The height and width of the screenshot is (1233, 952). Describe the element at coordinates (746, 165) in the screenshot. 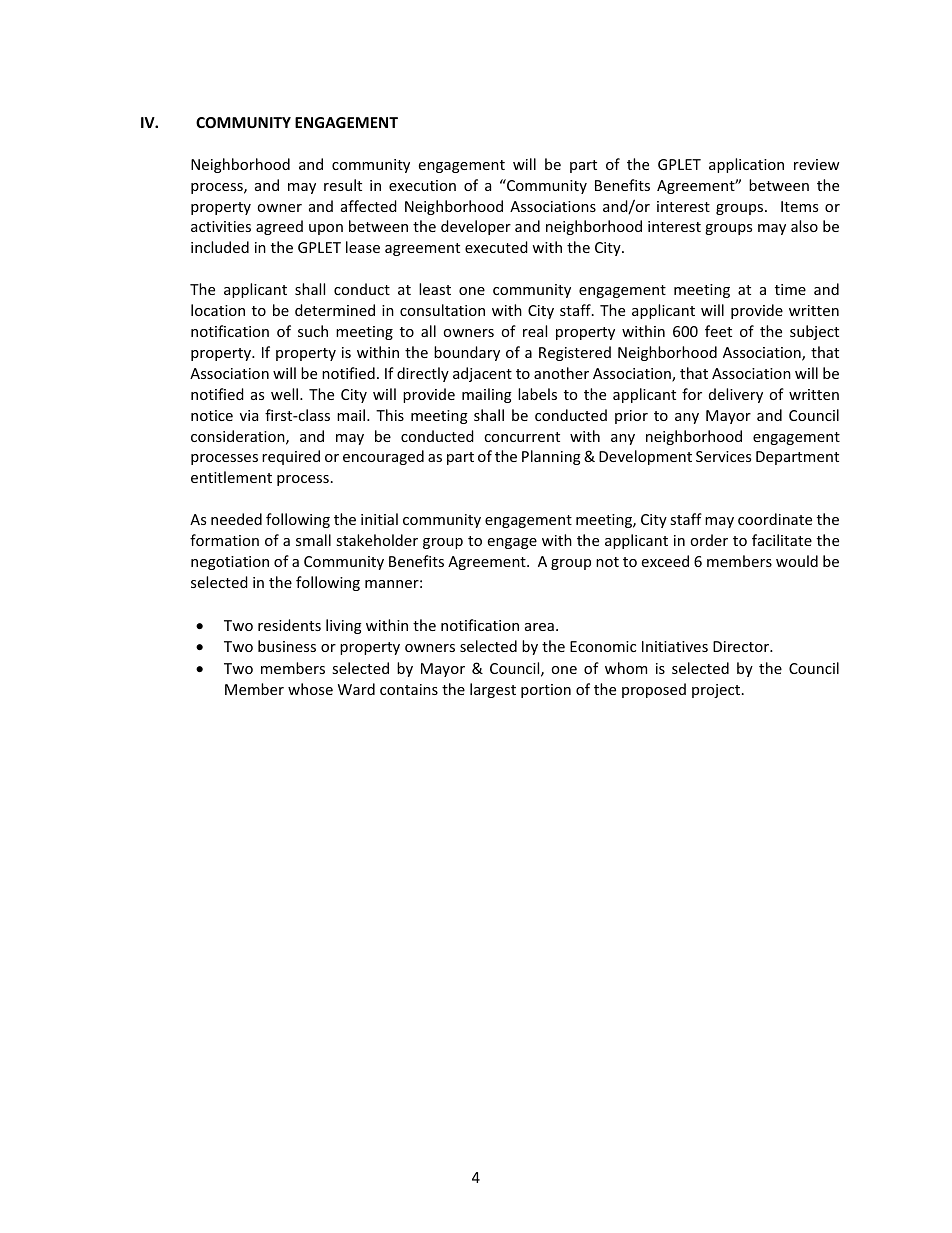

I see `application` at that location.
